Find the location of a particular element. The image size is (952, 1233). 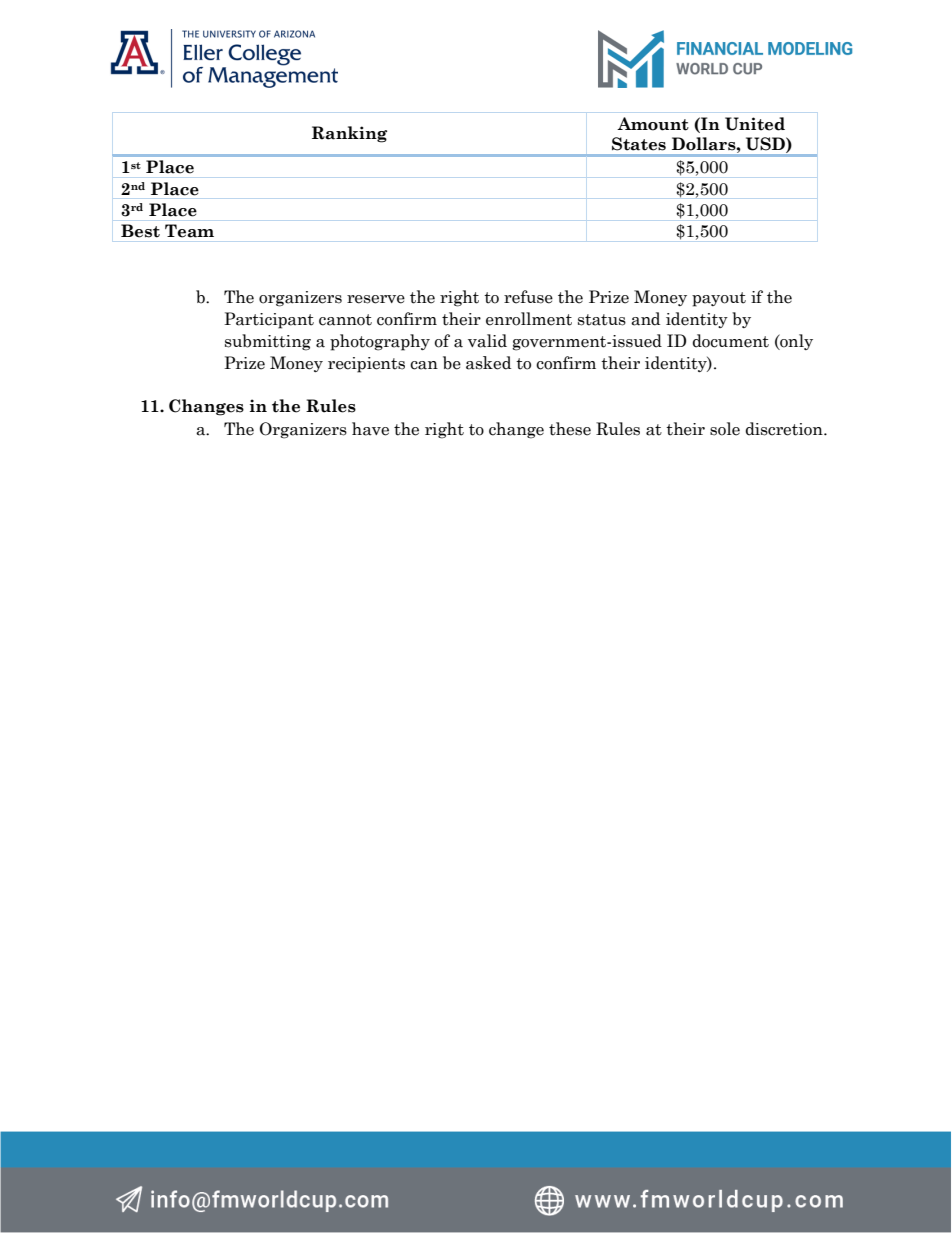

Amount is located at coordinates (653, 124).
